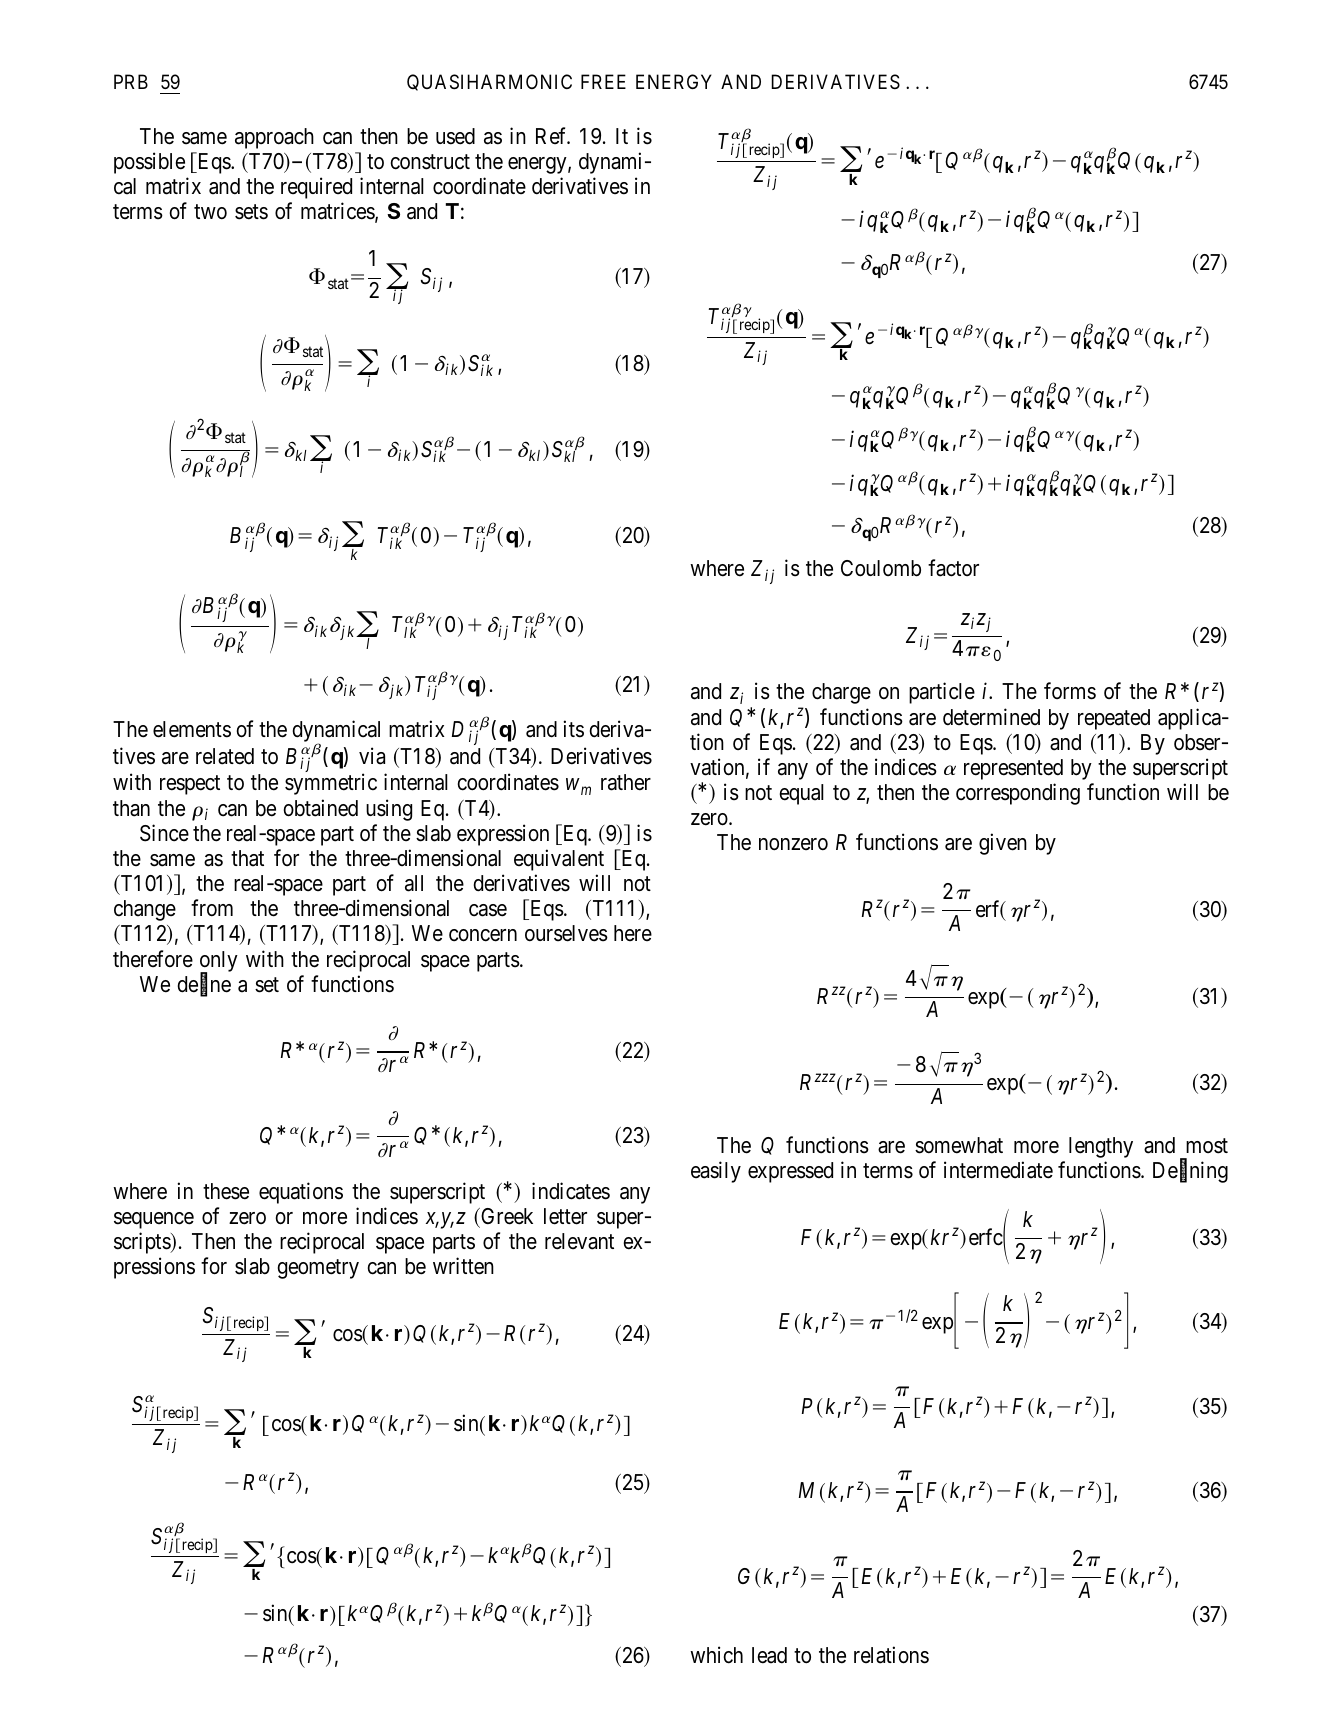 This image has width=1341, height=1736. What do you see at coordinates (1101, 1147) in the image?
I see `lengthy` at bounding box center [1101, 1147].
